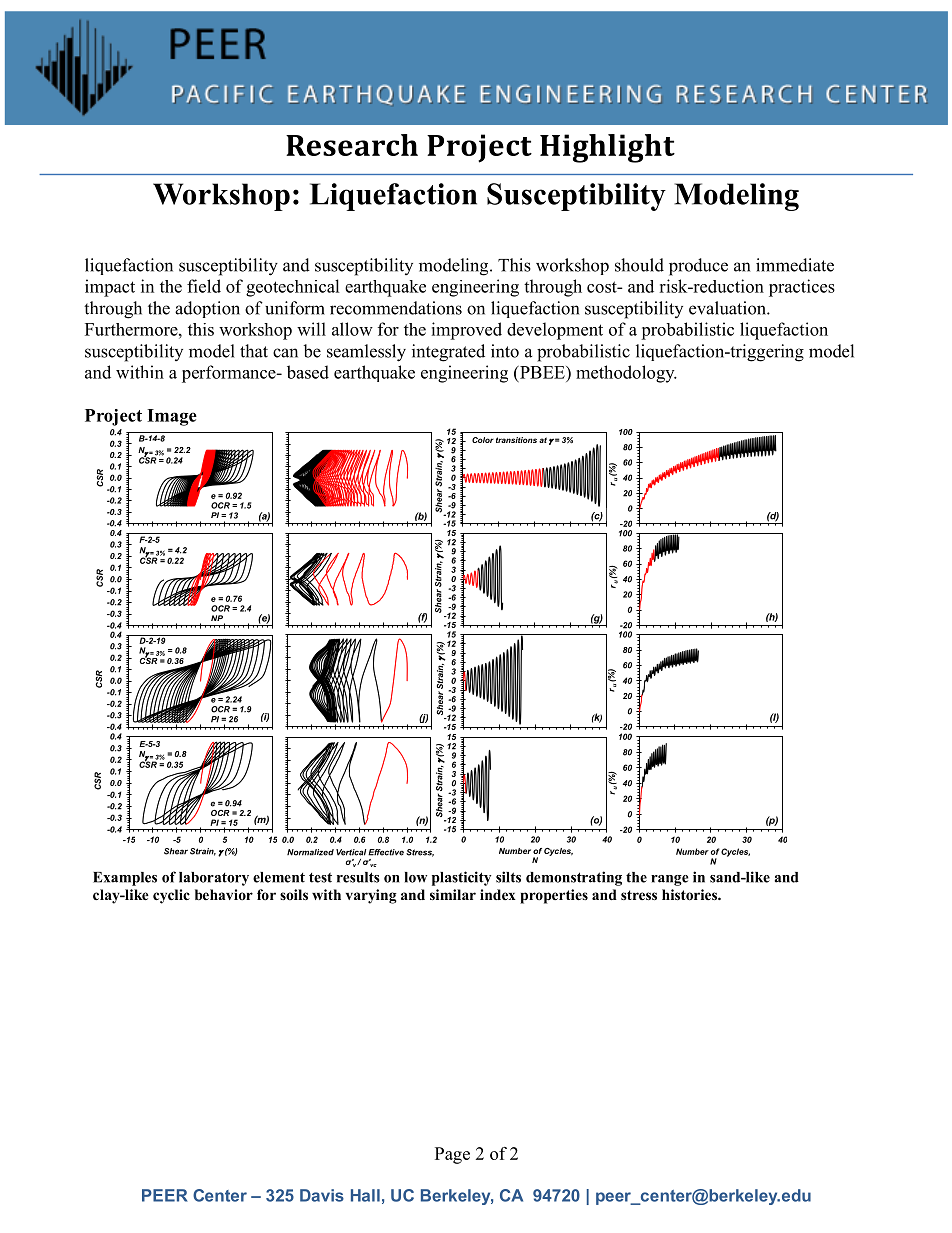 The image size is (952, 1233). Describe the element at coordinates (322, 1195) in the screenshot. I see `Davis` at that location.
